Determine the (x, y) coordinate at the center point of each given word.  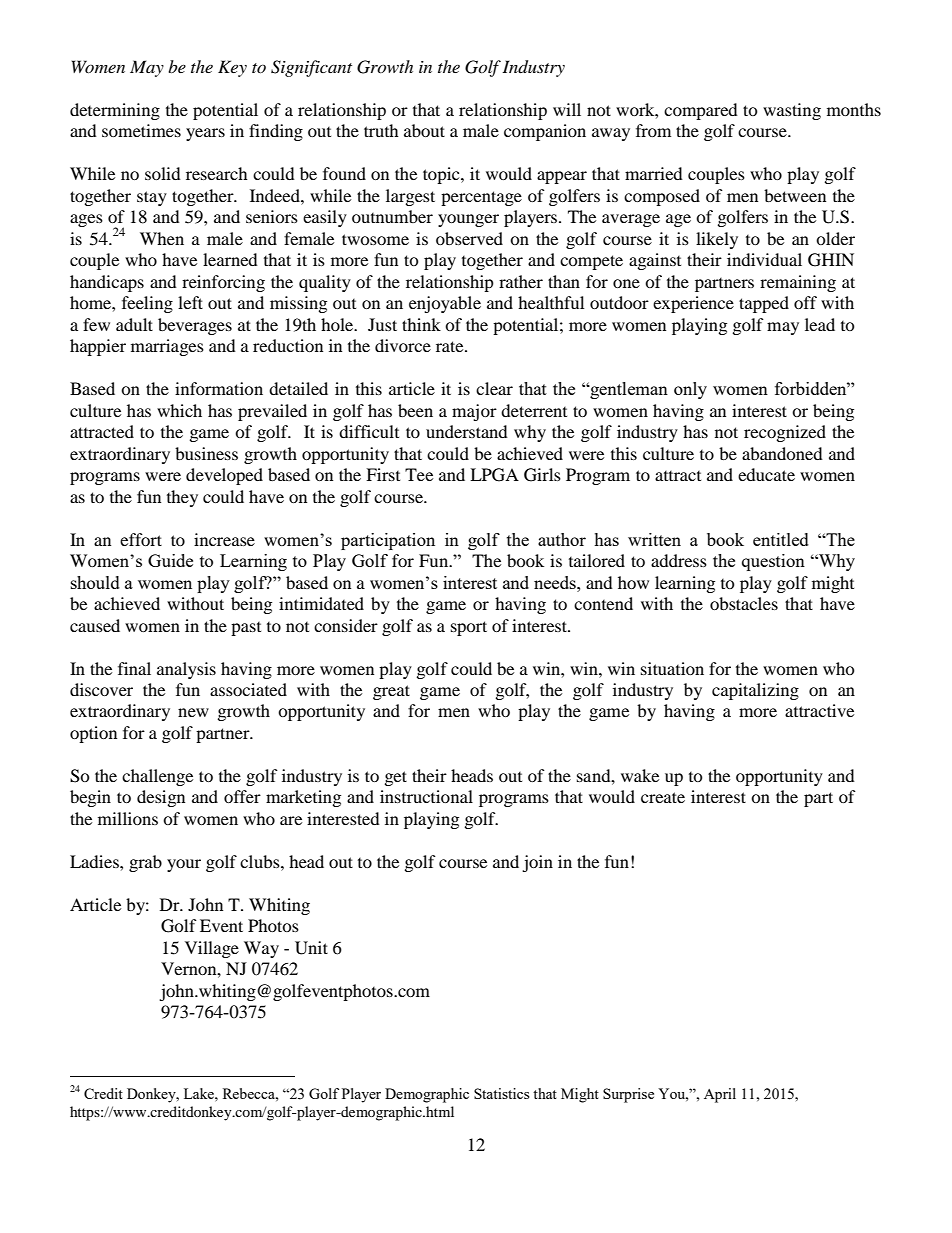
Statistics (501, 1093)
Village (212, 949)
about (424, 130)
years (205, 134)
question (773, 562)
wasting (792, 111)
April (720, 1095)
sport (469, 628)
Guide (170, 560)
